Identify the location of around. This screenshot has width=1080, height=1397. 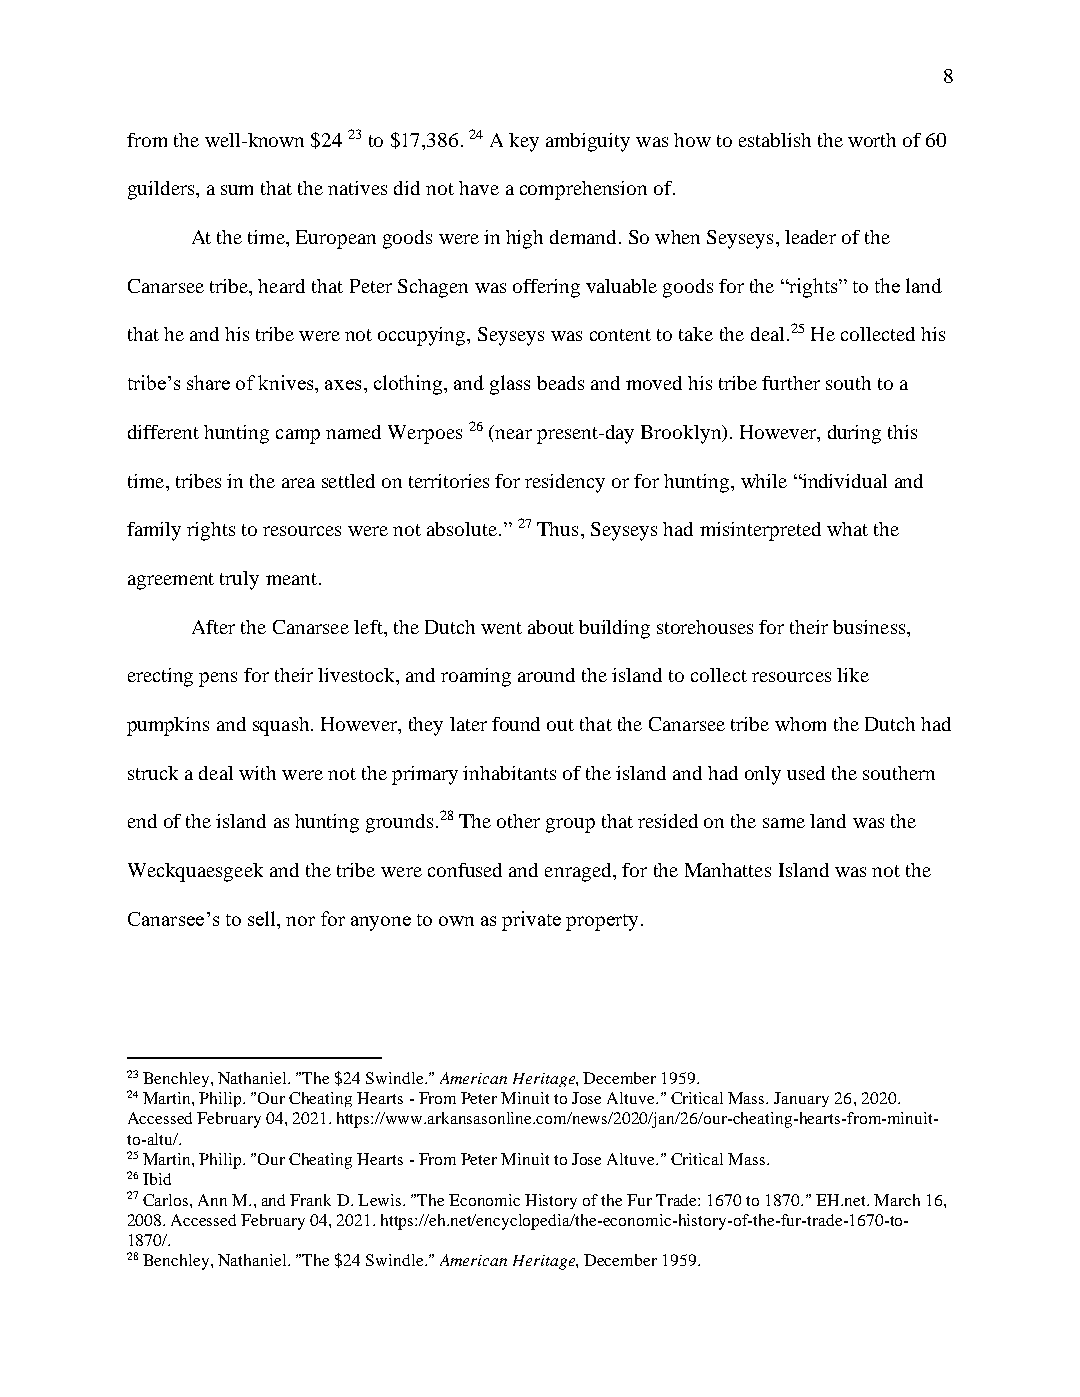
(546, 675).
